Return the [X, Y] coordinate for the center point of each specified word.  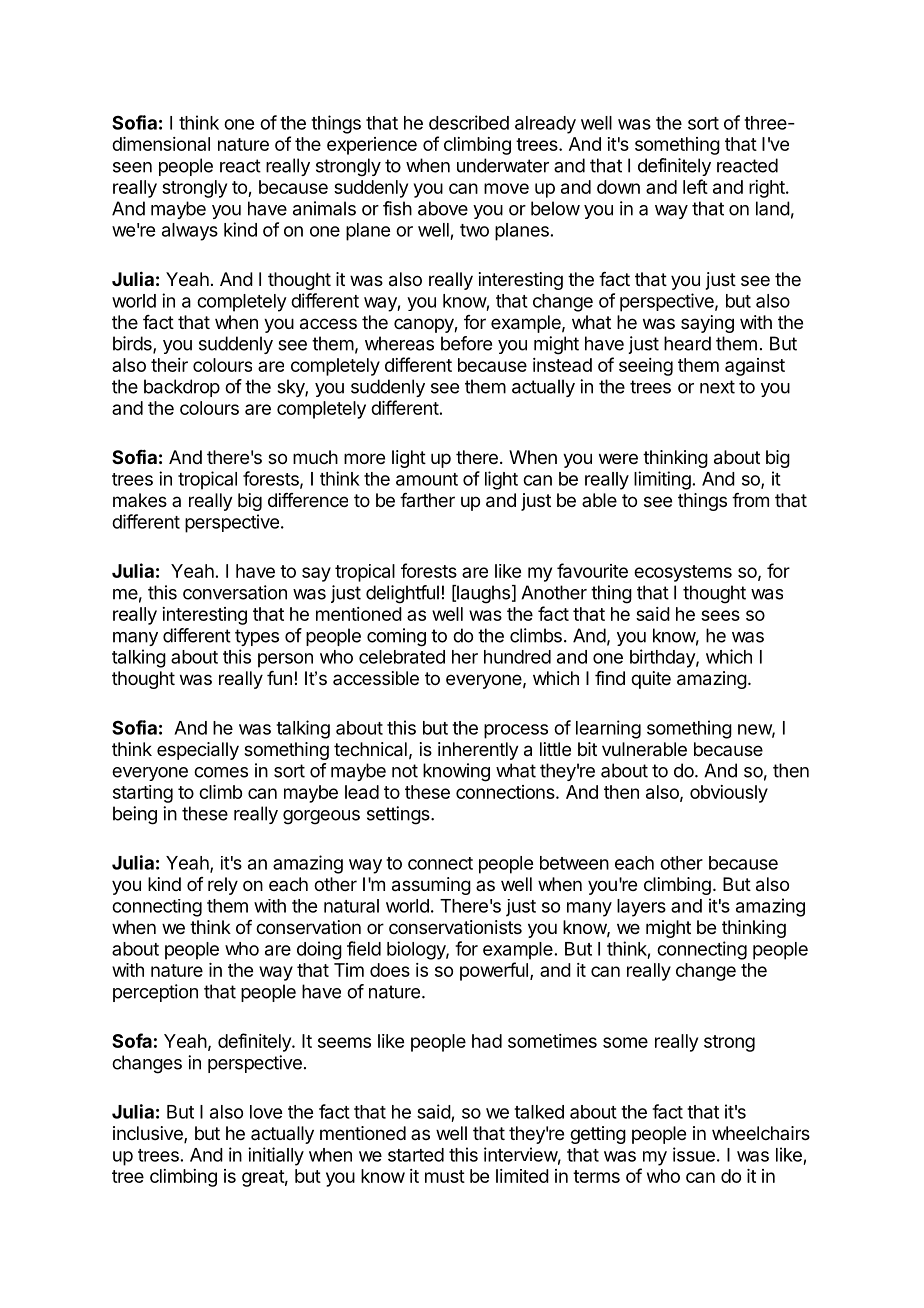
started [416, 1155]
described [469, 122]
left [695, 186]
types [257, 637]
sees [720, 615]
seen [132, 167]
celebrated [402, 657]
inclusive [149, 1134]
